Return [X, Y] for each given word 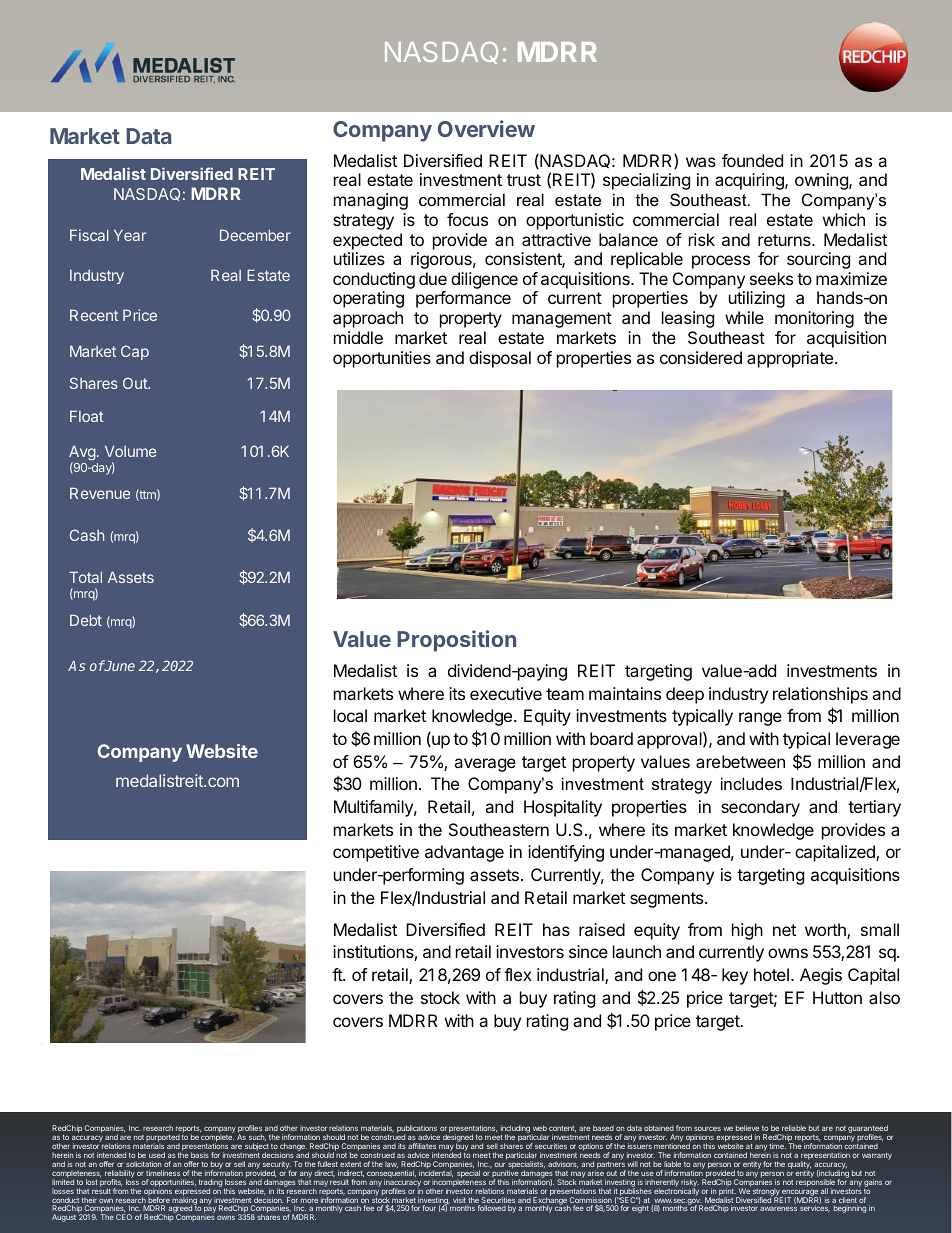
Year [130, 235]
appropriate [791, 359]
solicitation [143, 1164]
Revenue [100, 493]
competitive [376, 853]
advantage [464, 853]
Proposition [456, 641]
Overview [486, 128]
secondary [760, 808]
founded [752, 160]
